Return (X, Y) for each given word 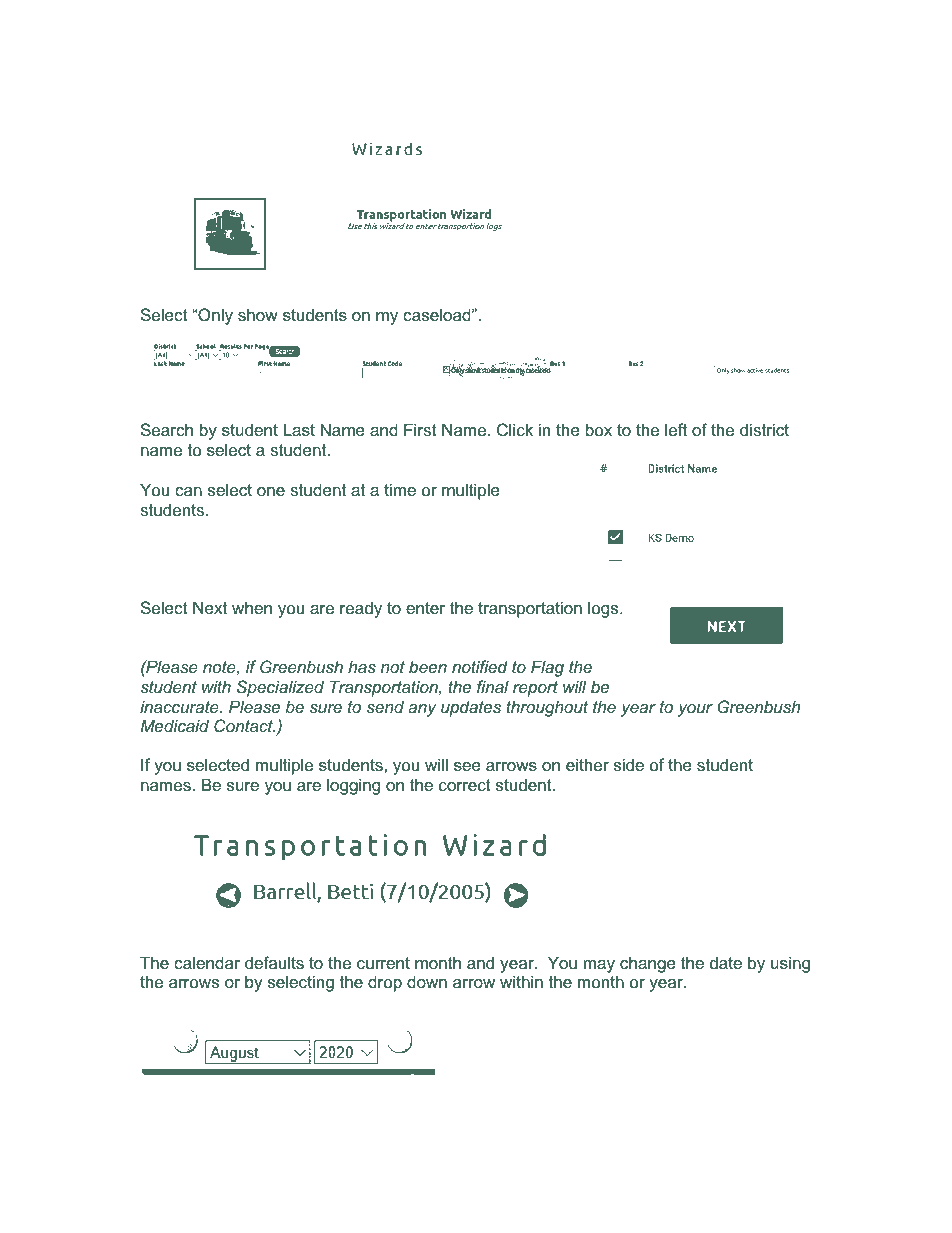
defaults (274, 962)
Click (515, 429)
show (258, 314)
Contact (244, 725)
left (676, 429)
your (695, 710)
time (400, 489)
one (271, 491)
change (648, 964)
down (427, 981)
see (467, 766)
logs (604, 609)
